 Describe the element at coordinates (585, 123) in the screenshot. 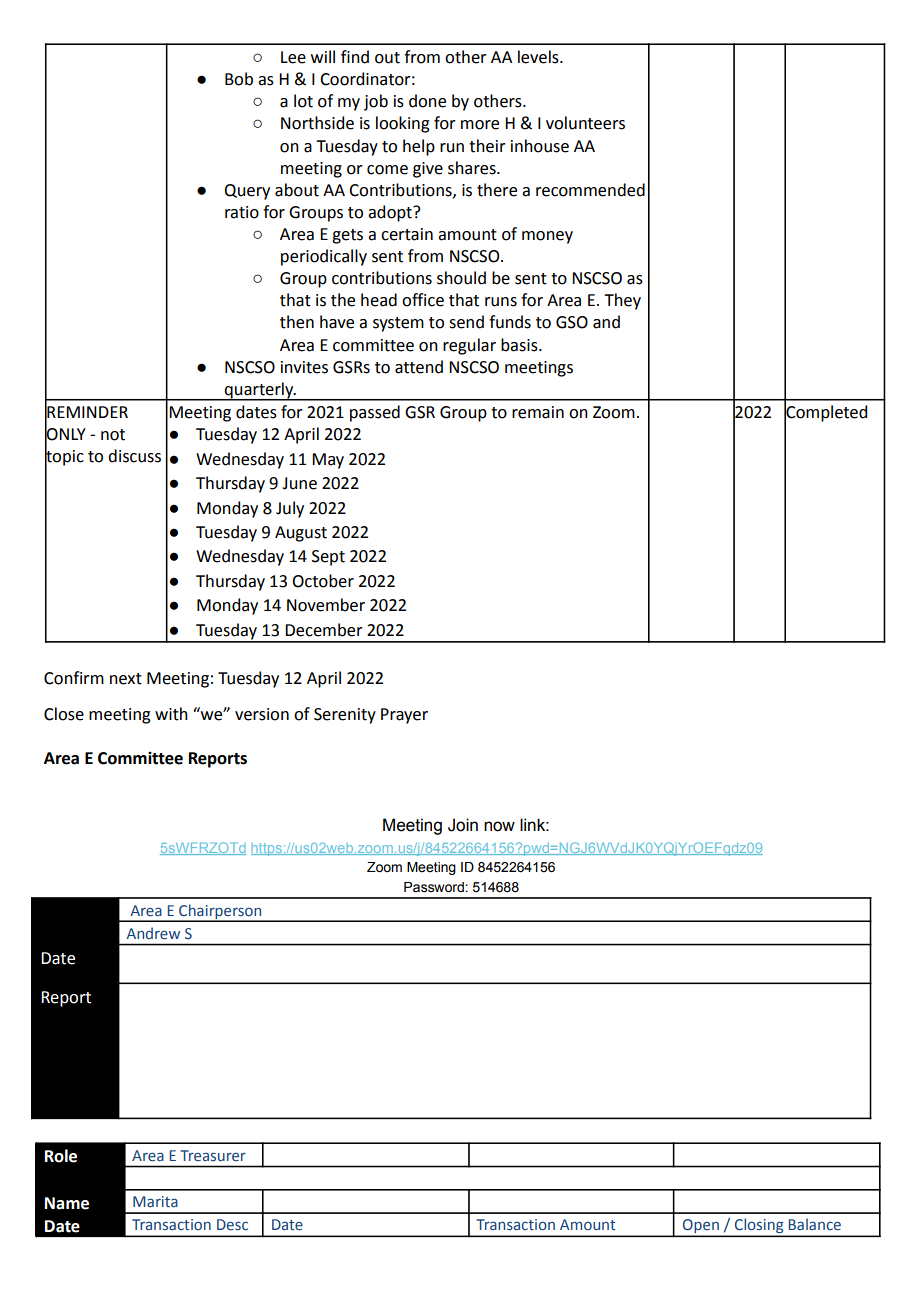

I see `volunteers` at that location.
